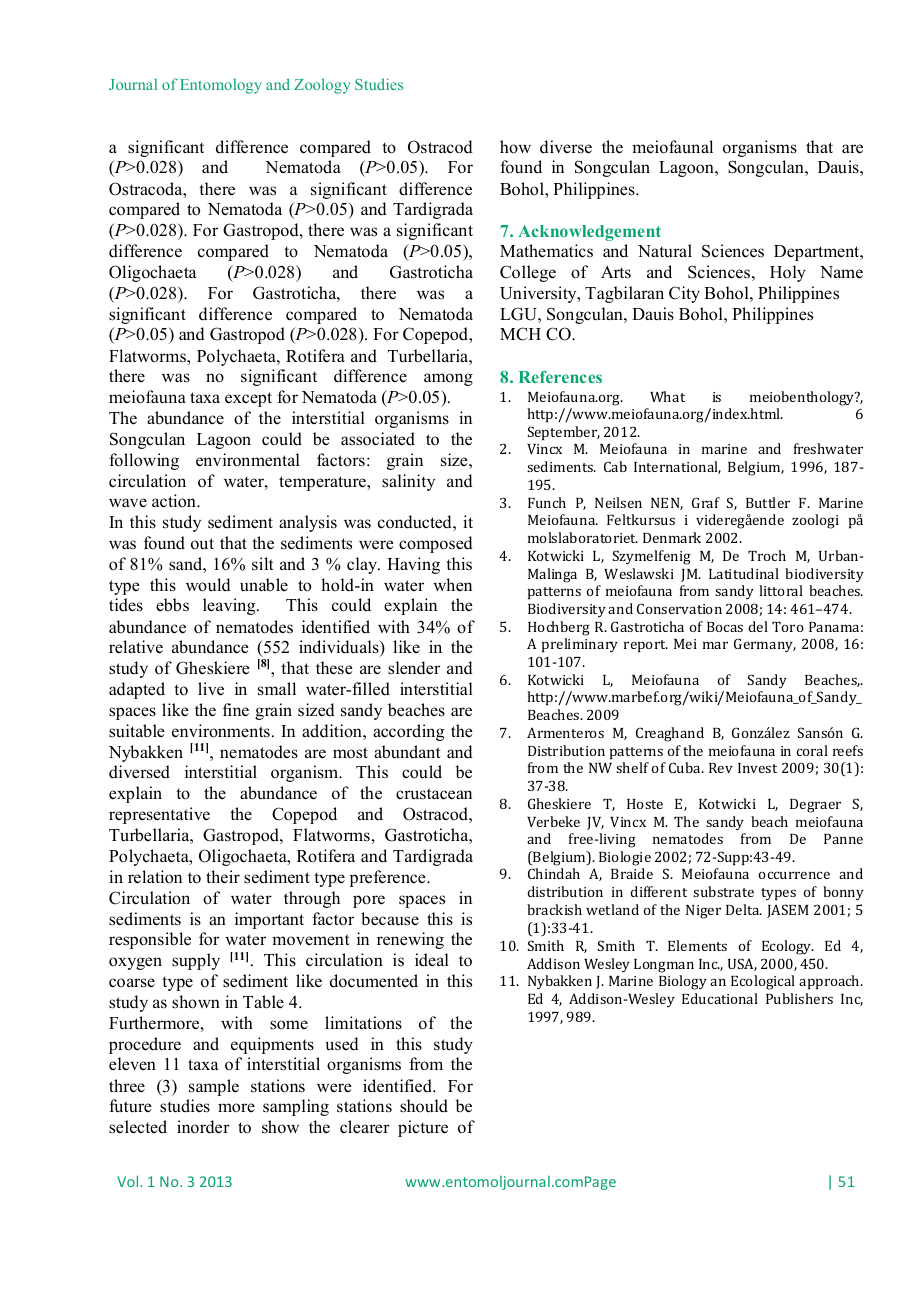 This screenshot has height=1308, width=924. I want to click on Entomology, so click(221, 86).
